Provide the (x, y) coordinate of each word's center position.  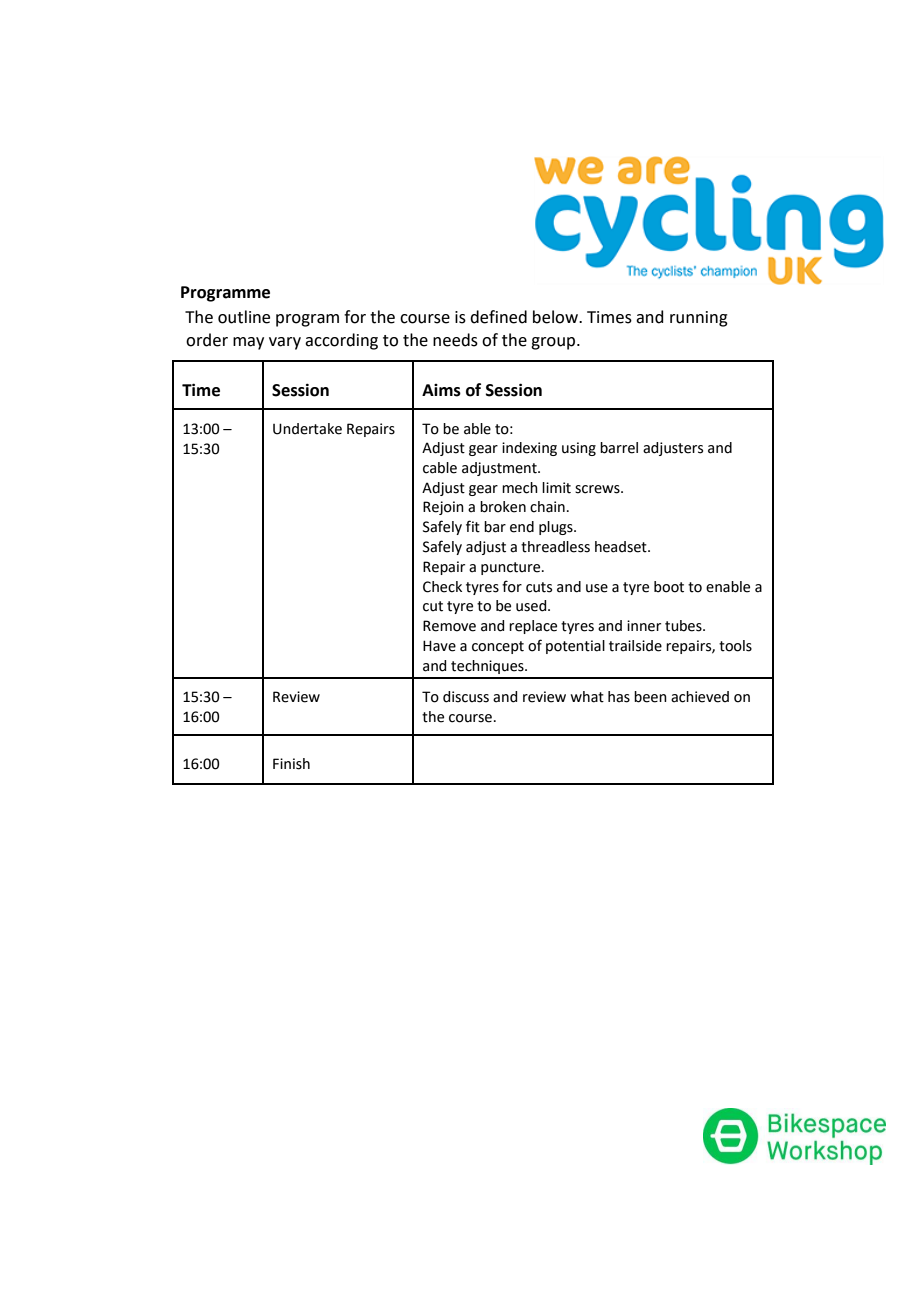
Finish (291, 764)
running (699, 319)
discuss (466, 697)
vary (285, 343)
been (650, 697)
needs (455, 340)
